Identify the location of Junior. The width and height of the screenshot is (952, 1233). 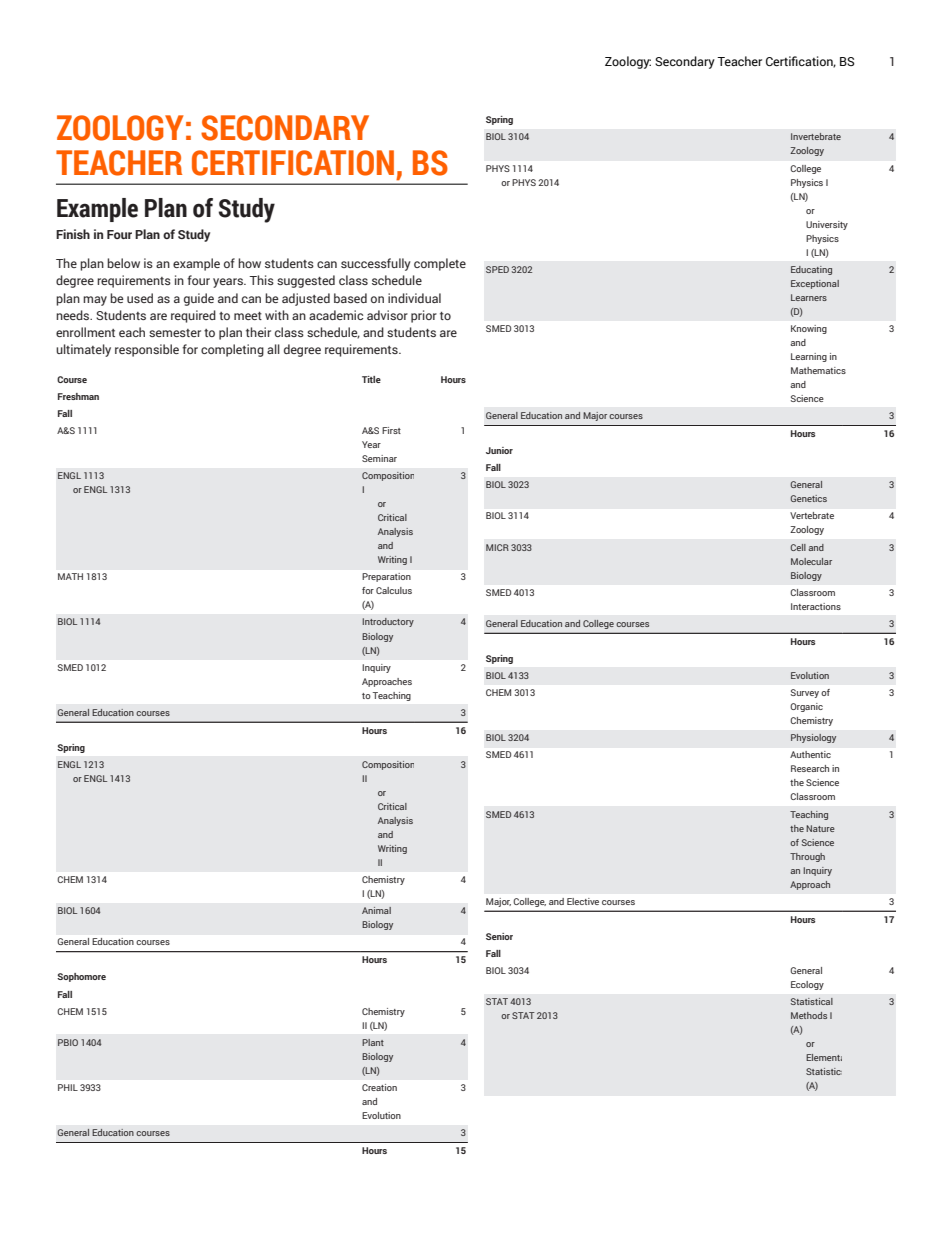
(499, 450).
